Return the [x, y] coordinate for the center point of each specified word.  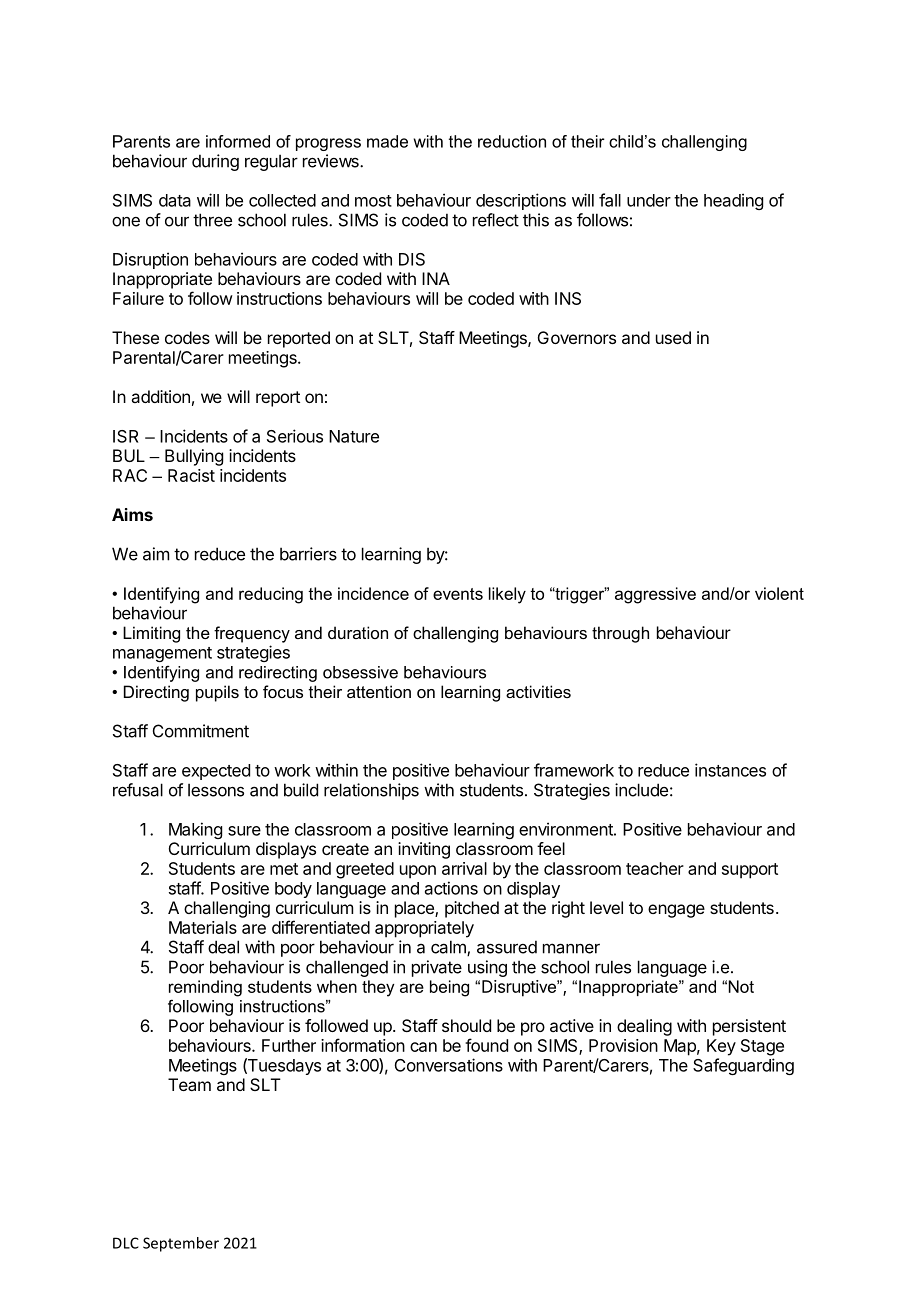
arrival [464, 868]
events [458, 594]
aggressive [655, 595]
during [215, 162]
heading [733, 201]
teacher [655, 868]
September [181, 1244]
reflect [496, 220]
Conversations [449, 1065]
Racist [191, 475]
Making [195, 830]
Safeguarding [743, 1066]
